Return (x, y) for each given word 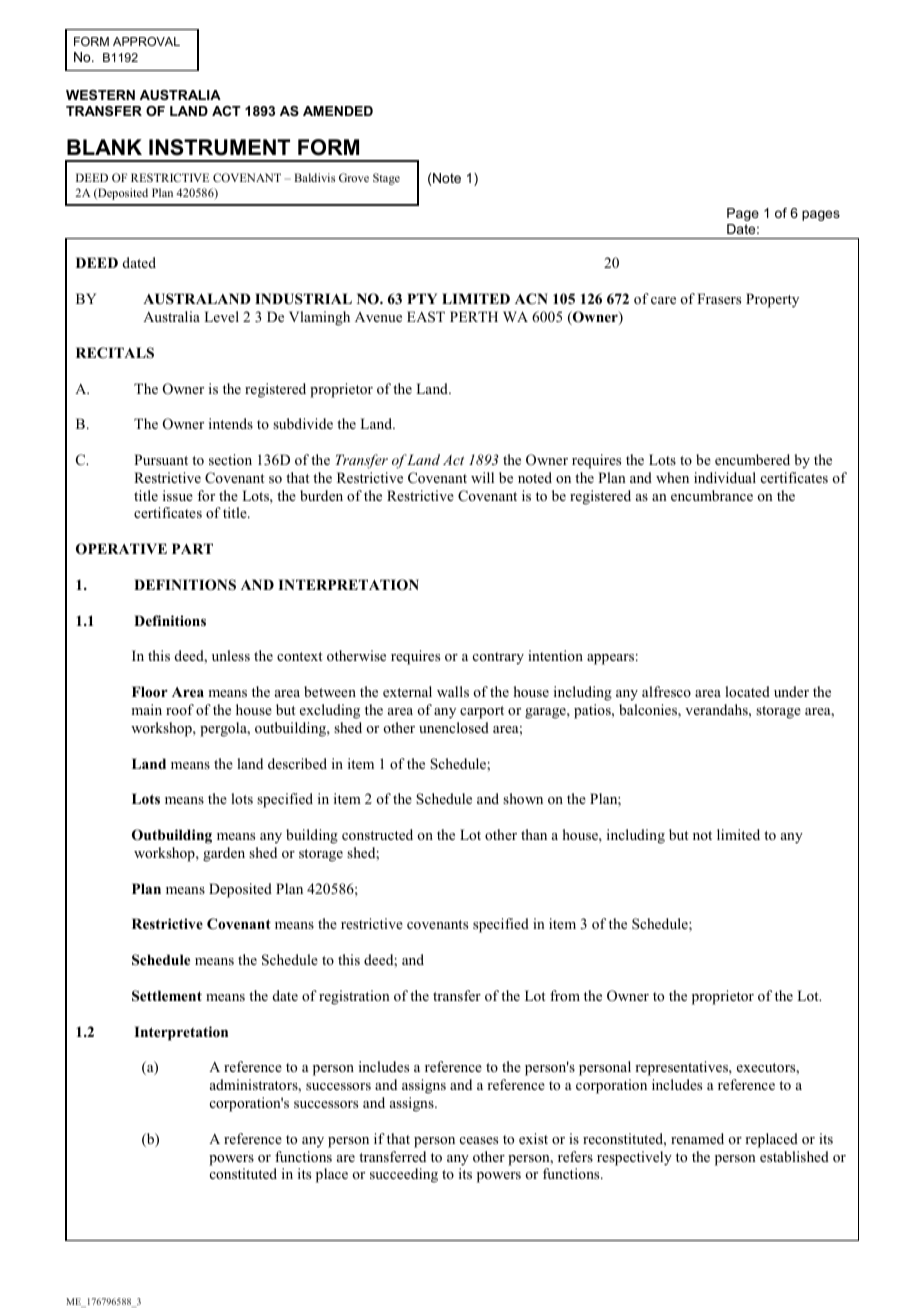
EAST (426, 317)
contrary (498, 658)
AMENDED (338, 111)
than (534, 834)
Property (772, 300)
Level (221, 316)
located (747, 691)
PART (192, 548)
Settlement (167, 996)
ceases (479, 1140)
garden (224, 854)
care (663, 300)
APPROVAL (146, 41)
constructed (377, 834)
